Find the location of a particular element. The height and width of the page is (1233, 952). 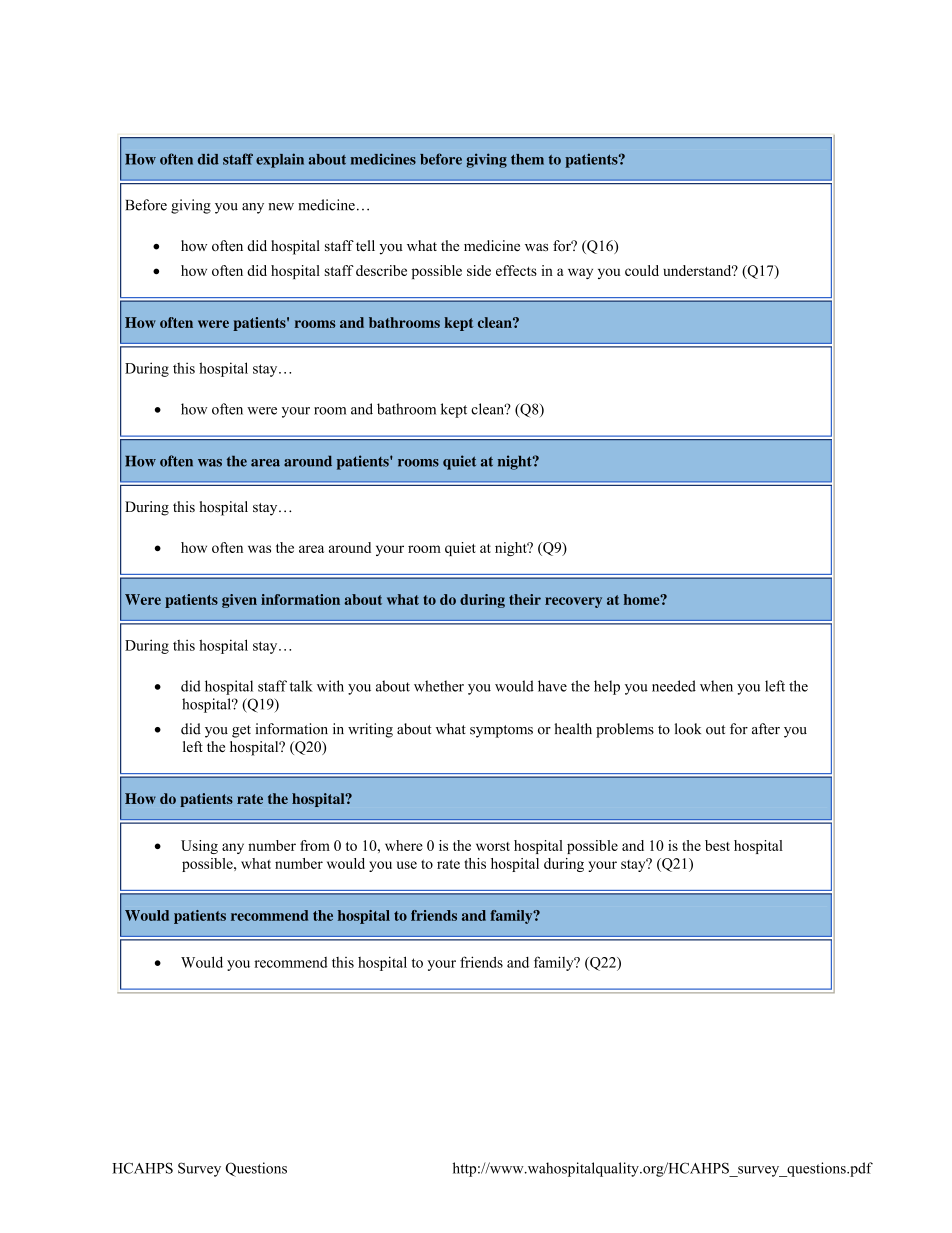

their is located at coordinates (525, 599).
